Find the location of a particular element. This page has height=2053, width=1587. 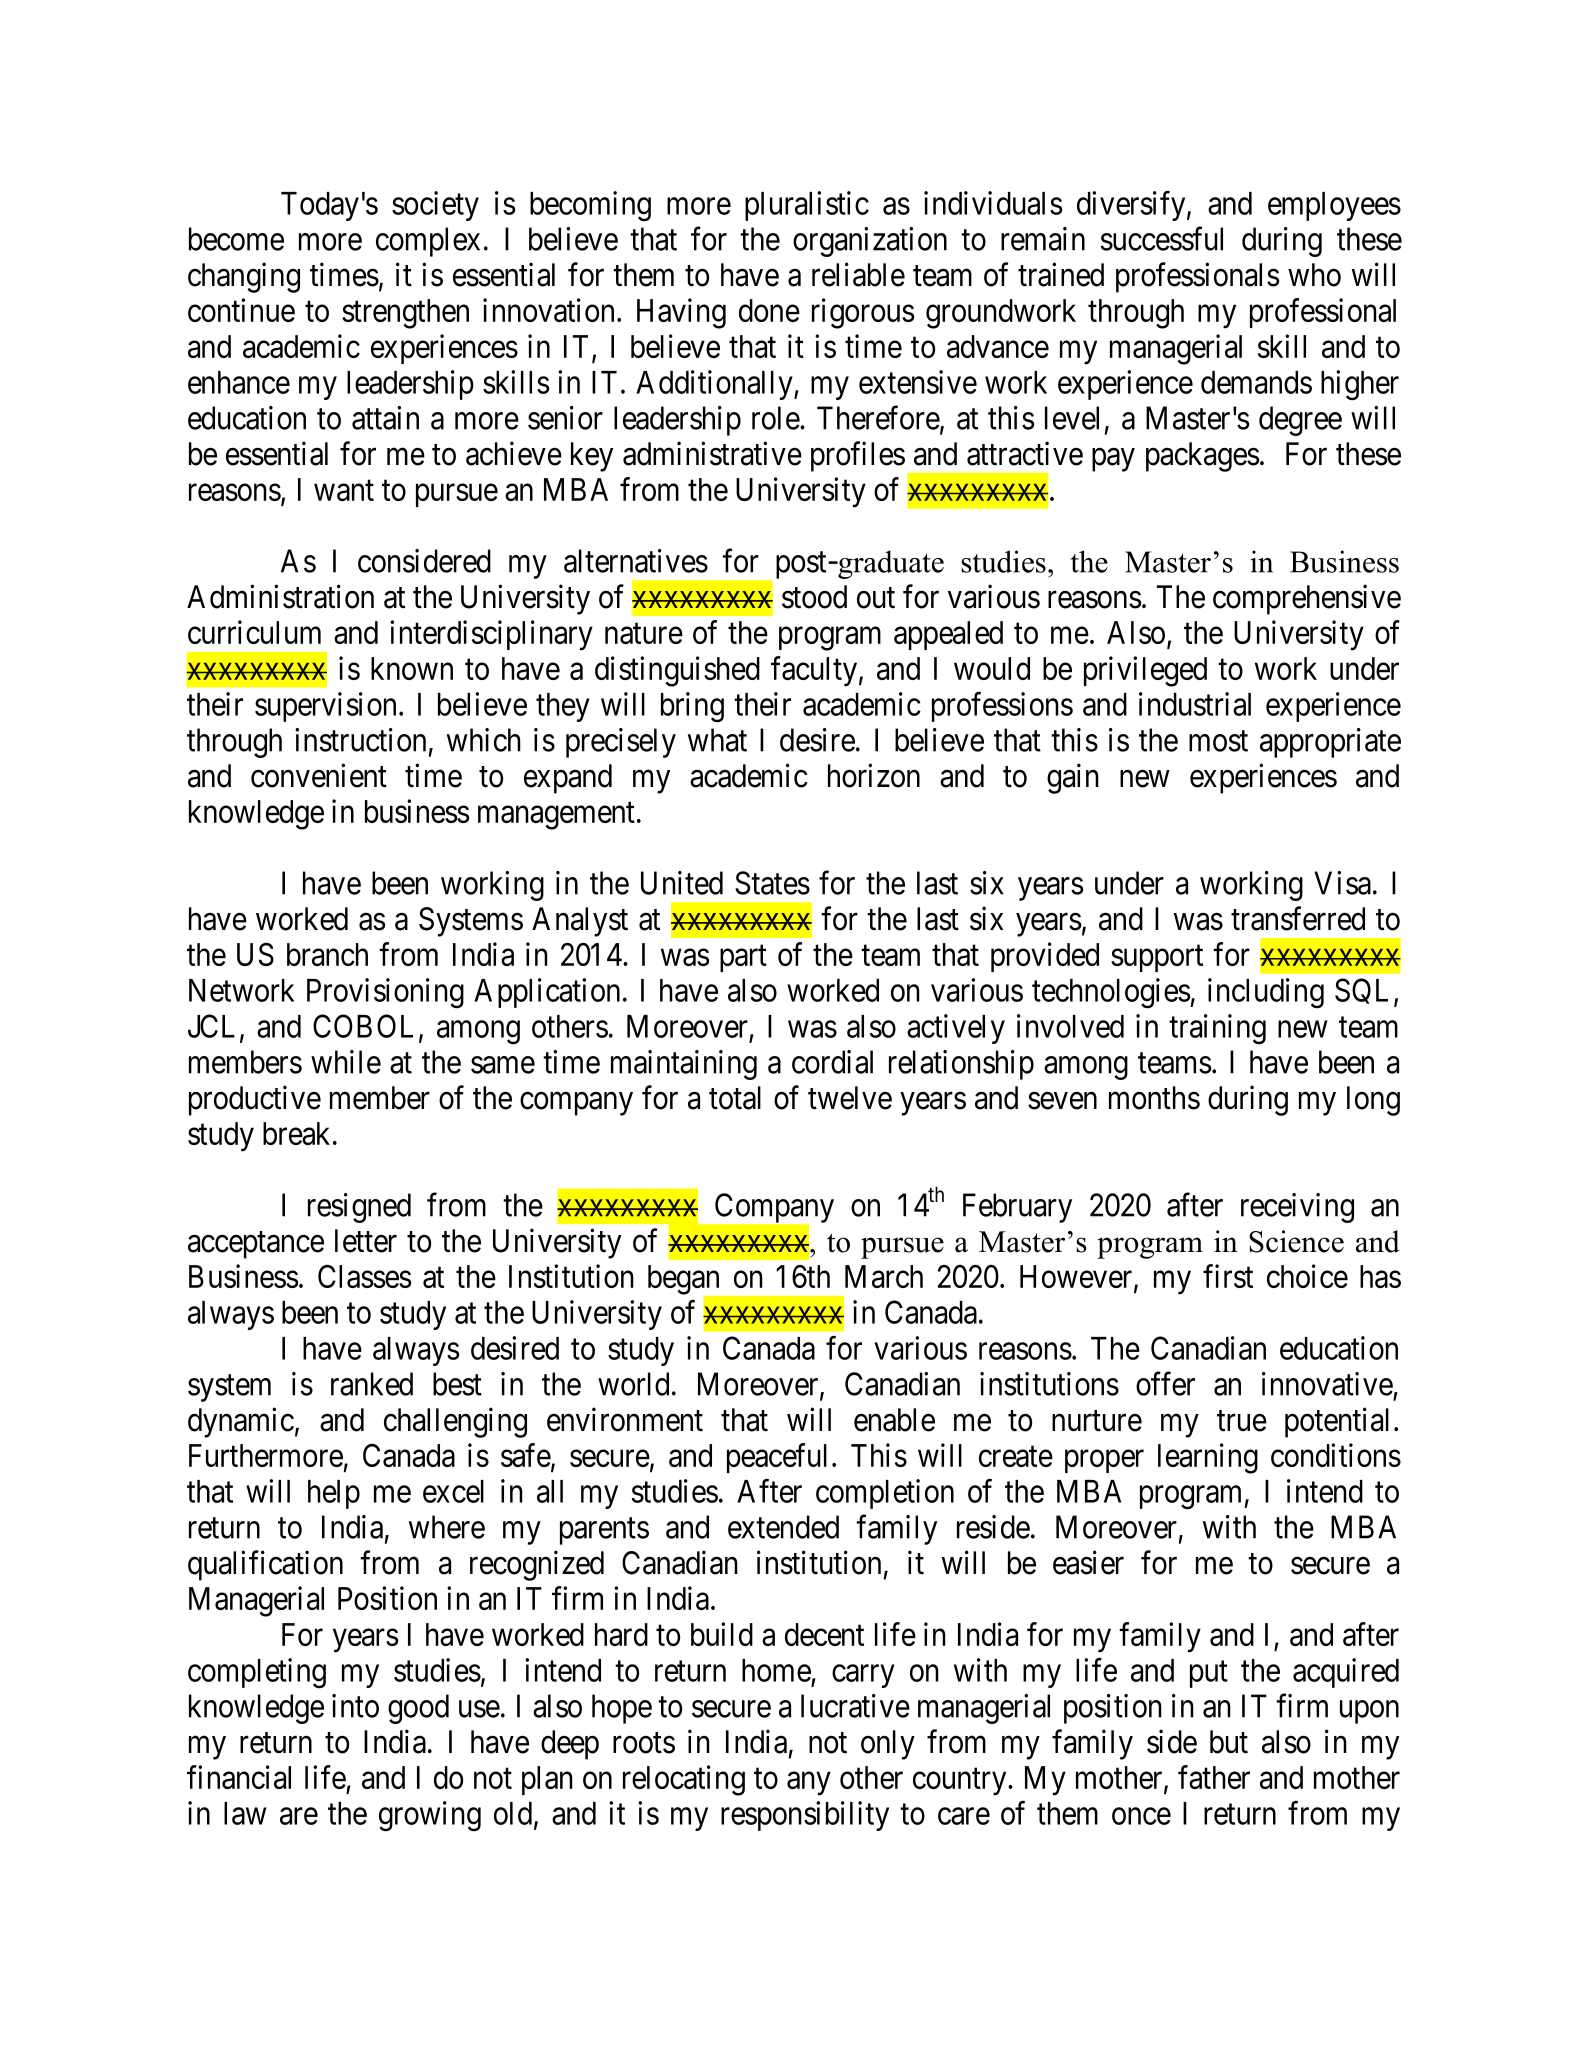

letter is located at coordinates (366, 1241).
